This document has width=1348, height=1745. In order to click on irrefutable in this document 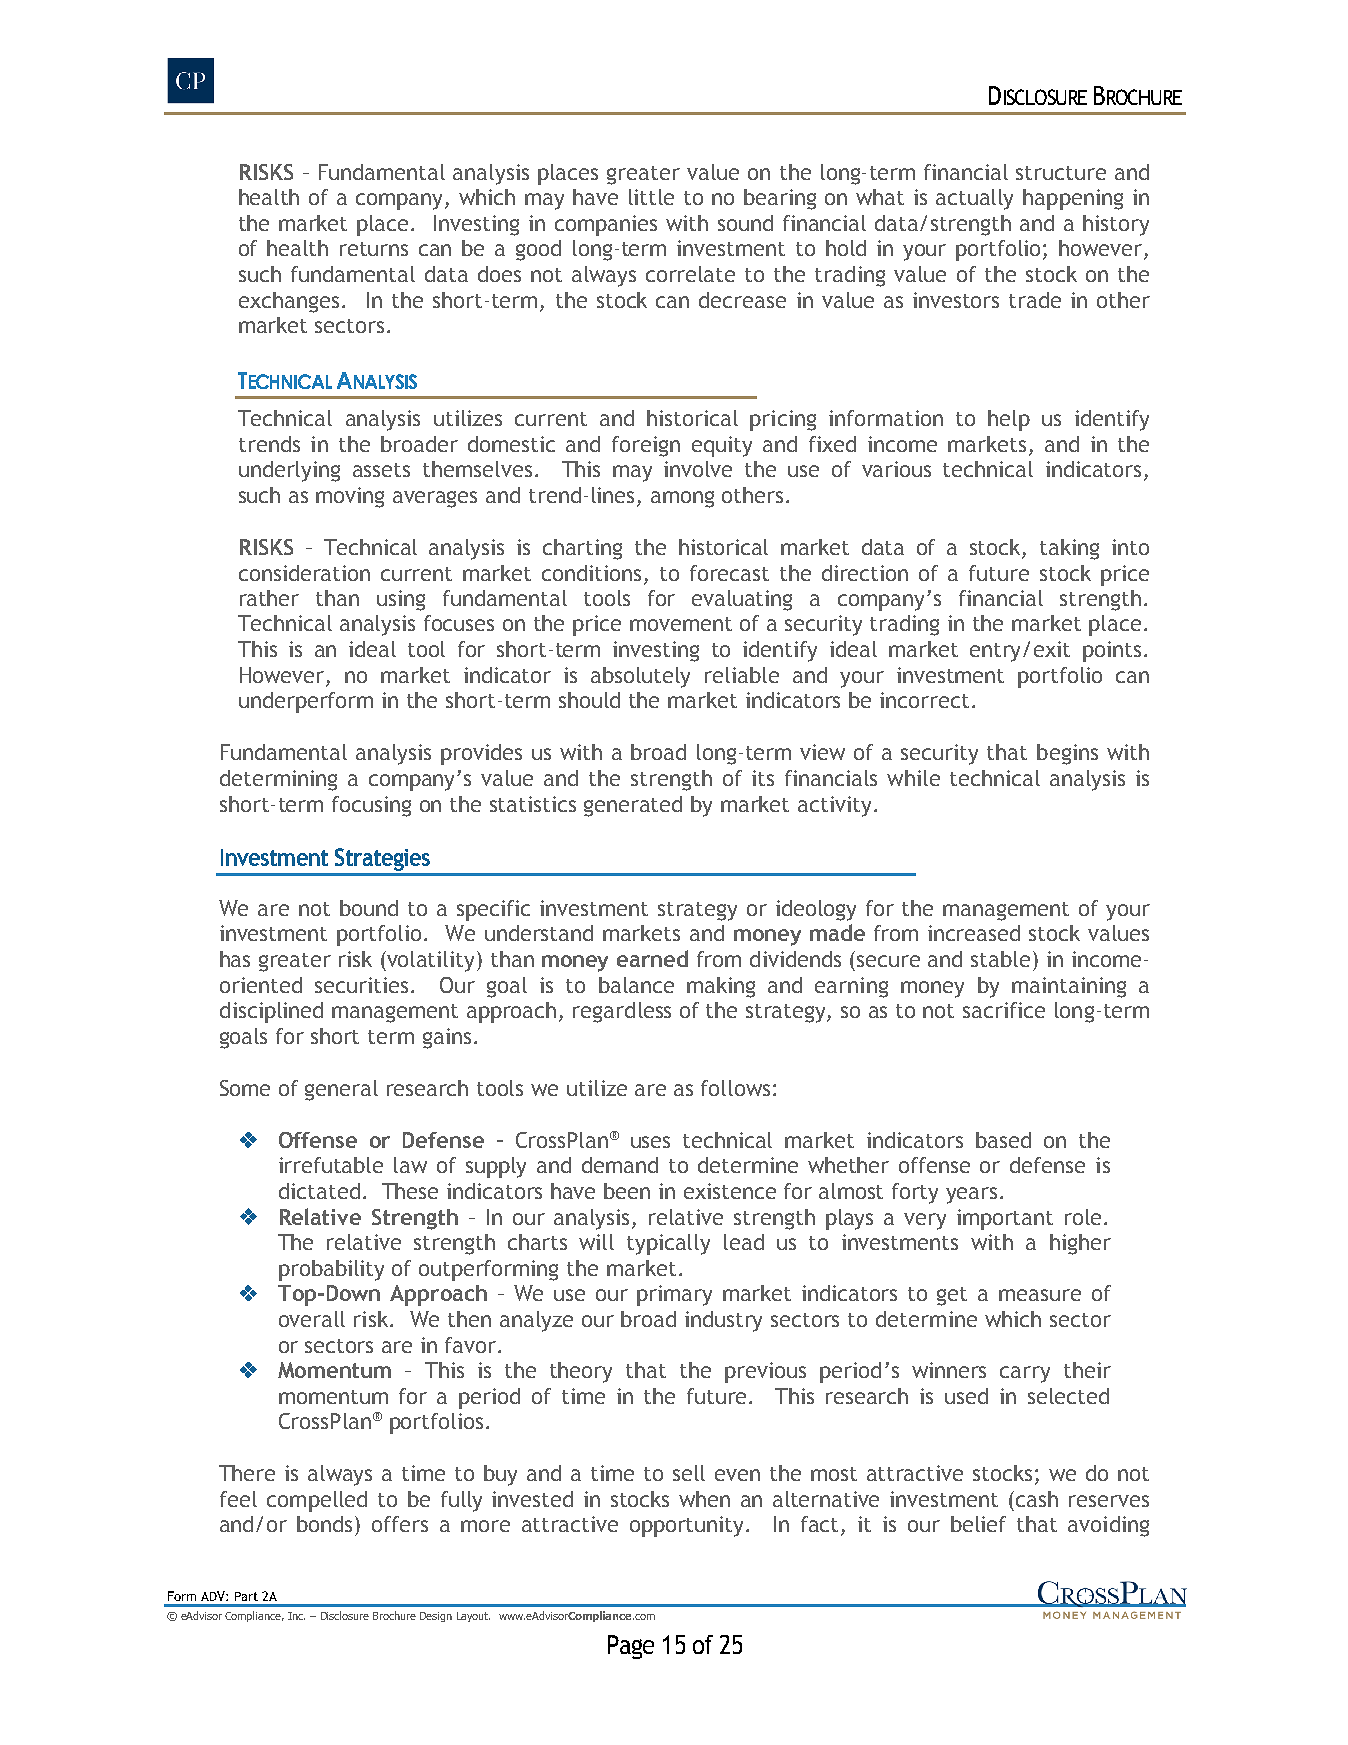, I will do `click(331, 1165)`.
